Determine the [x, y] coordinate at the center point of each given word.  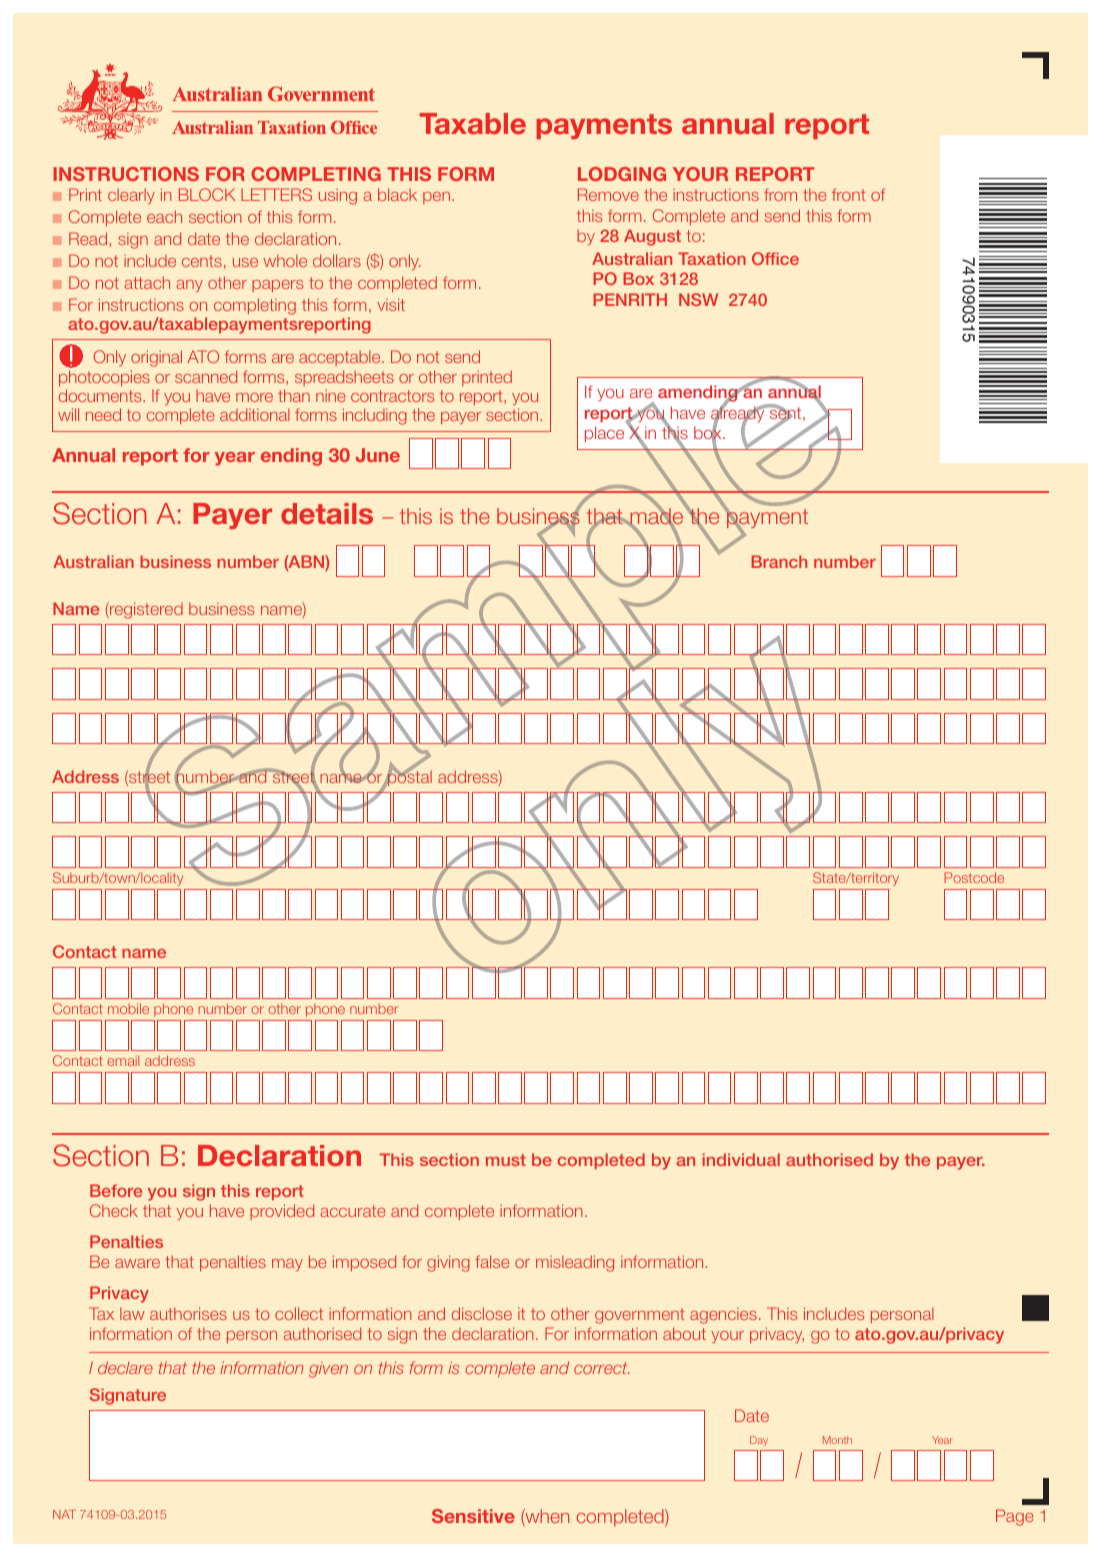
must [506, 1160]
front [848, 194]
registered [145, 610]
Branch [779, 561]
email [123, 1061]
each [164, 216]
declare [125, 1367]
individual [741, 1159]
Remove [608, 194]
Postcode [974, 877]
